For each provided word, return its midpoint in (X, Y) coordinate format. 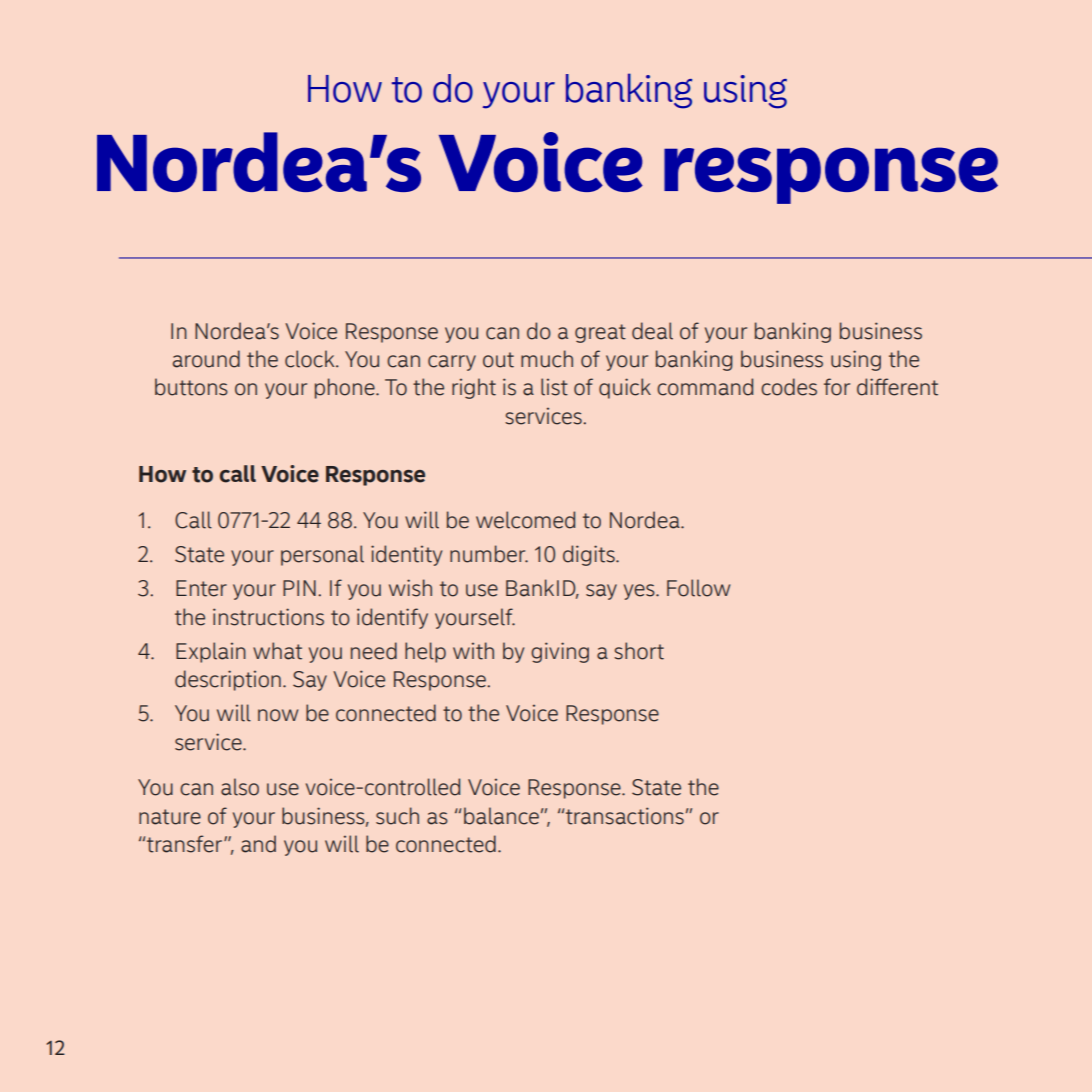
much (547, 359)
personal (322, 555)
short (639, 651)
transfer (186, 844)
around (206, 359)
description (228, 680)
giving (560, 652)
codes (789, 387)
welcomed (525, 520)
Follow (698, 588)
